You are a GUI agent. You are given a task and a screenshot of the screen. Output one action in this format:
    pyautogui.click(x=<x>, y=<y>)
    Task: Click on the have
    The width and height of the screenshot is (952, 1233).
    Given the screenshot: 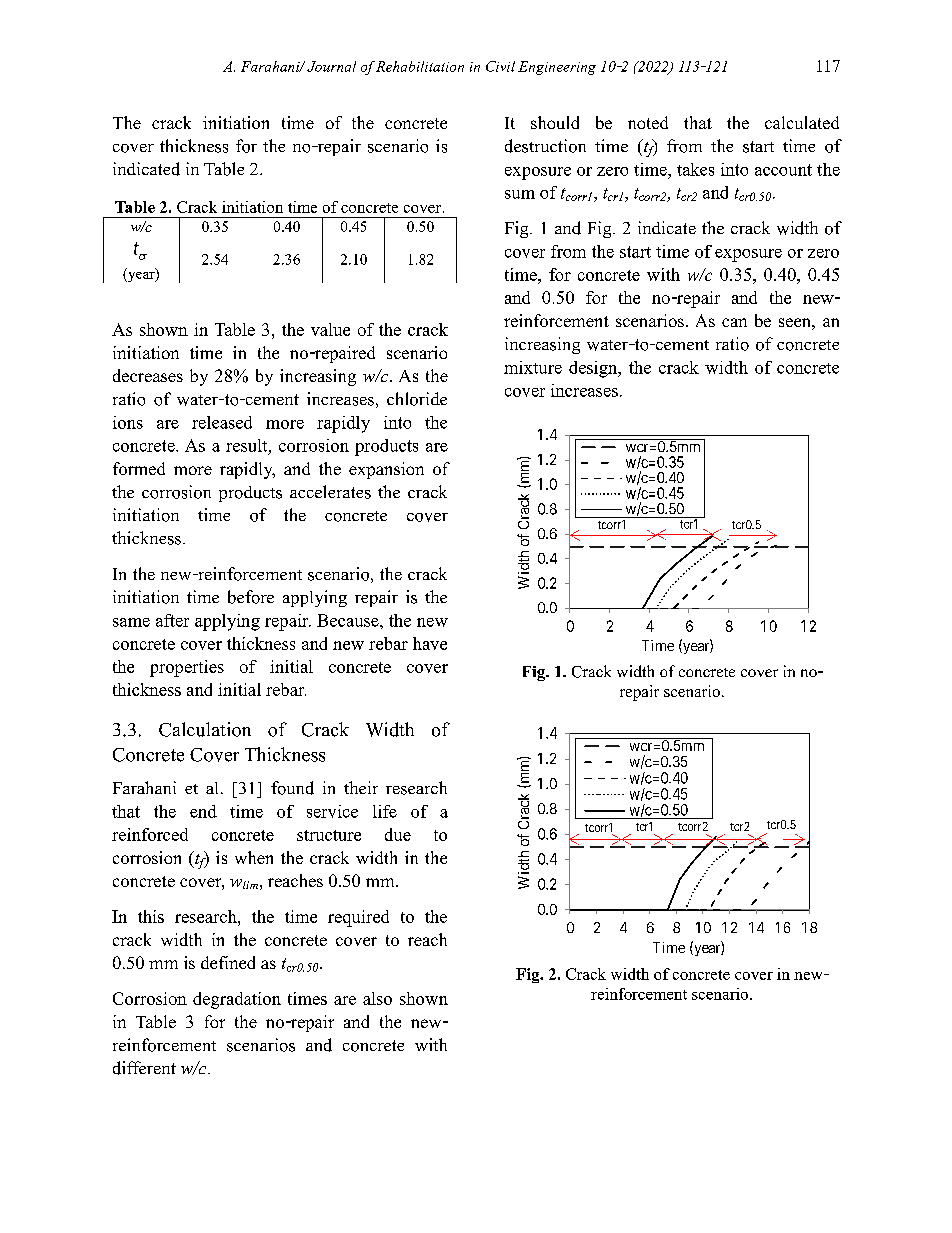 What is the action you would take?
    pyautogui.click(x=430, y=643)
